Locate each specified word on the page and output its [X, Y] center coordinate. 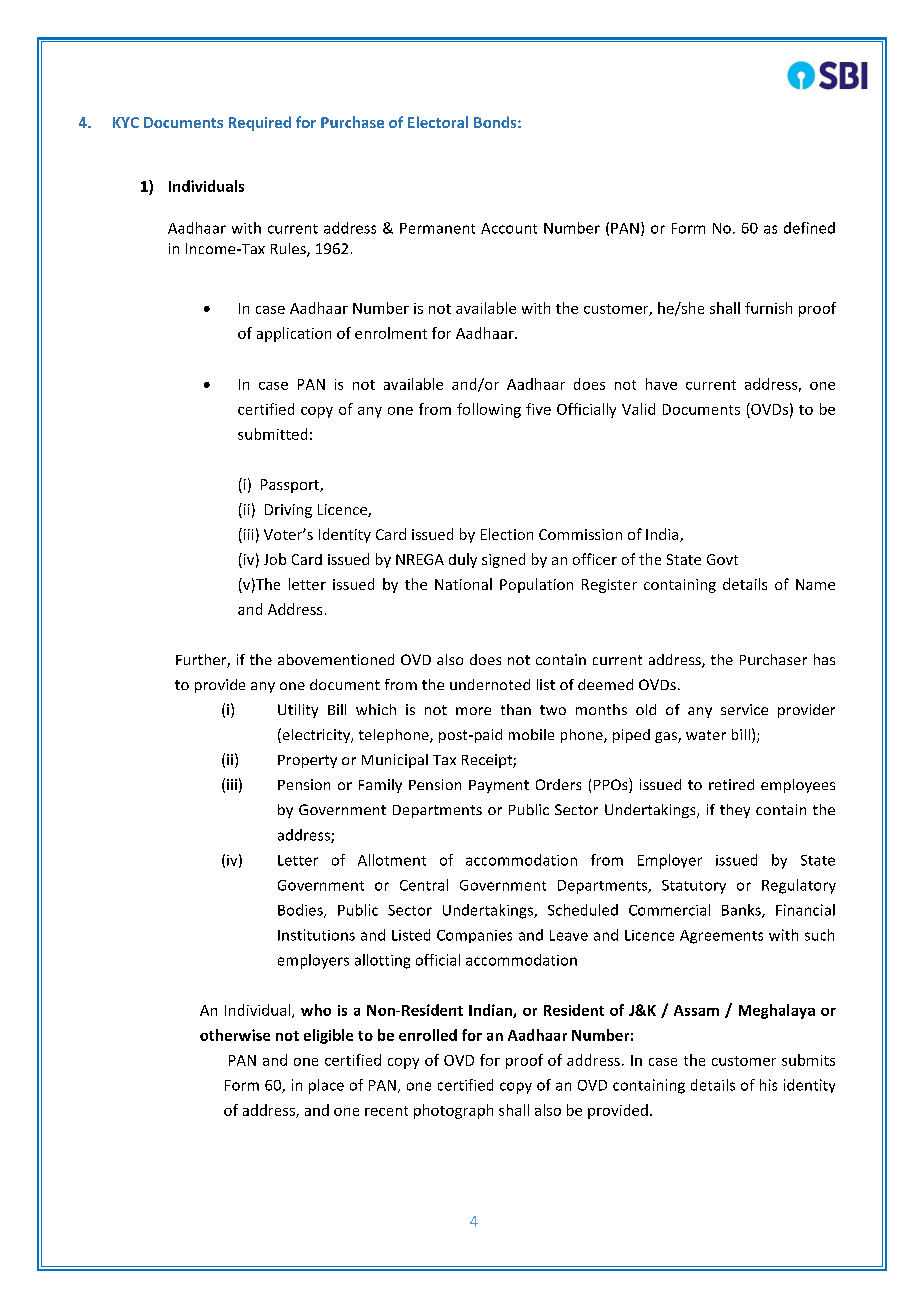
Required [260, 123]
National [463, 584]
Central [424, 885]
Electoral [438, 122]
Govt [722, 559]
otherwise [235, 1035]
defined [809, 228]
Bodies [301, 911]
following [489, 410]
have [661, 384]
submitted [272, 434]
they [735, 811]
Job [275, 559]
